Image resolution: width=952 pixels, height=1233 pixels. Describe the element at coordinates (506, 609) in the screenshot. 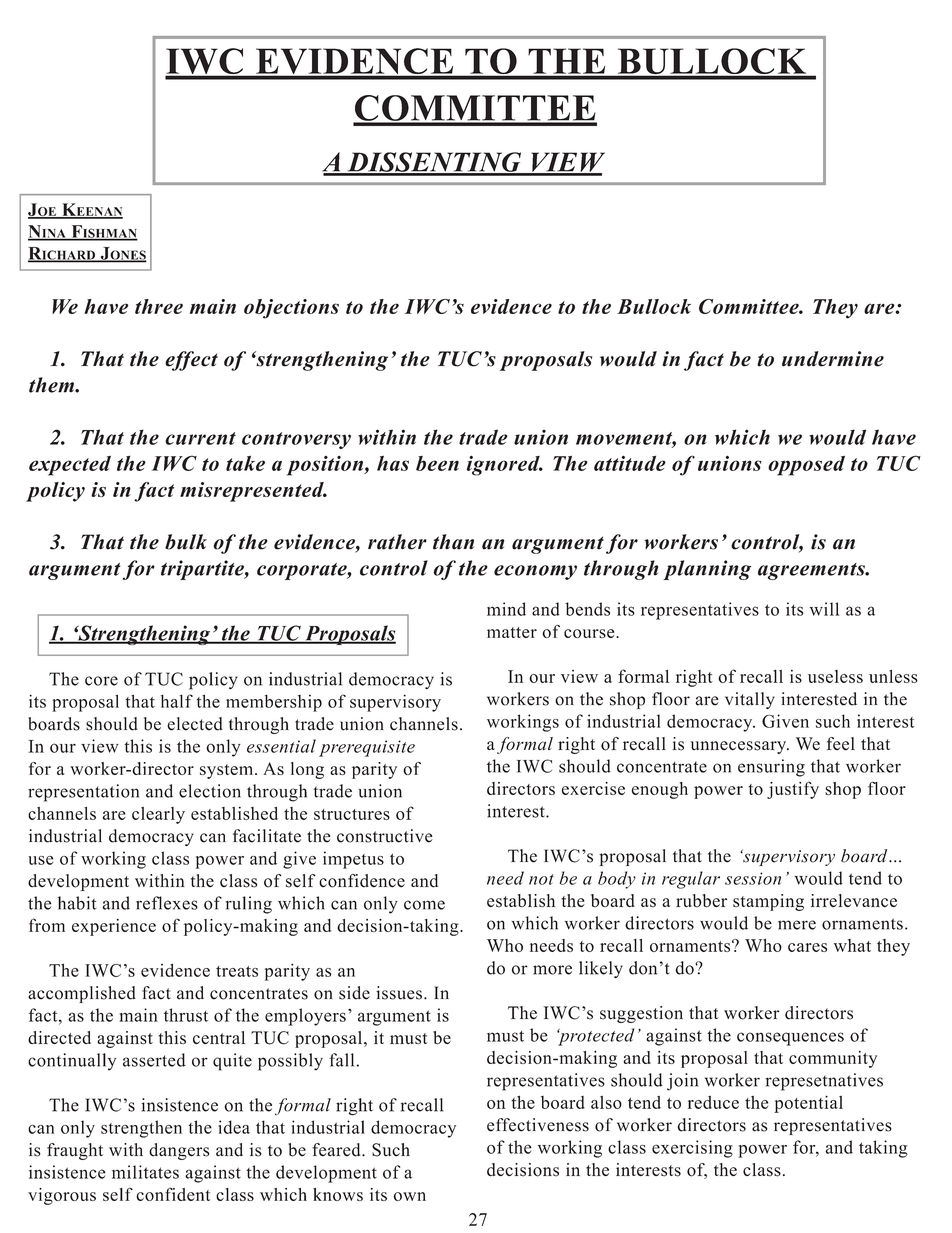

I see `mind` at that location.
